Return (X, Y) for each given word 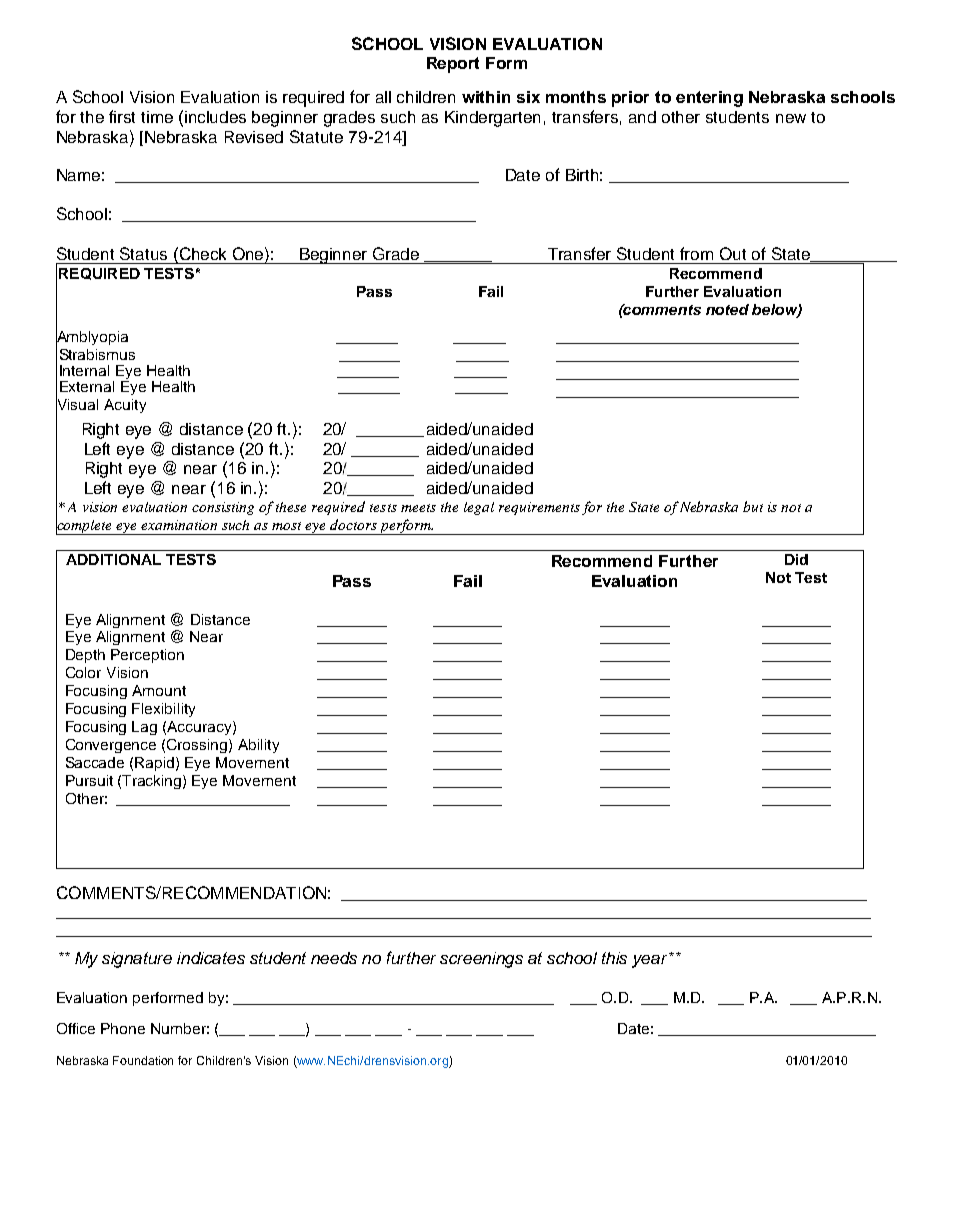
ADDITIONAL (113, 559)
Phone (123, 1028)
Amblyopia (92, 338)
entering (709, 99)
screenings (481, 960)
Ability (258, 746)
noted (727, 309)
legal (479, 508)
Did (796, 559)
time (157, 117)
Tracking (153, 782)
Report (453, 65)
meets (418, 508)
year (651, 960)
